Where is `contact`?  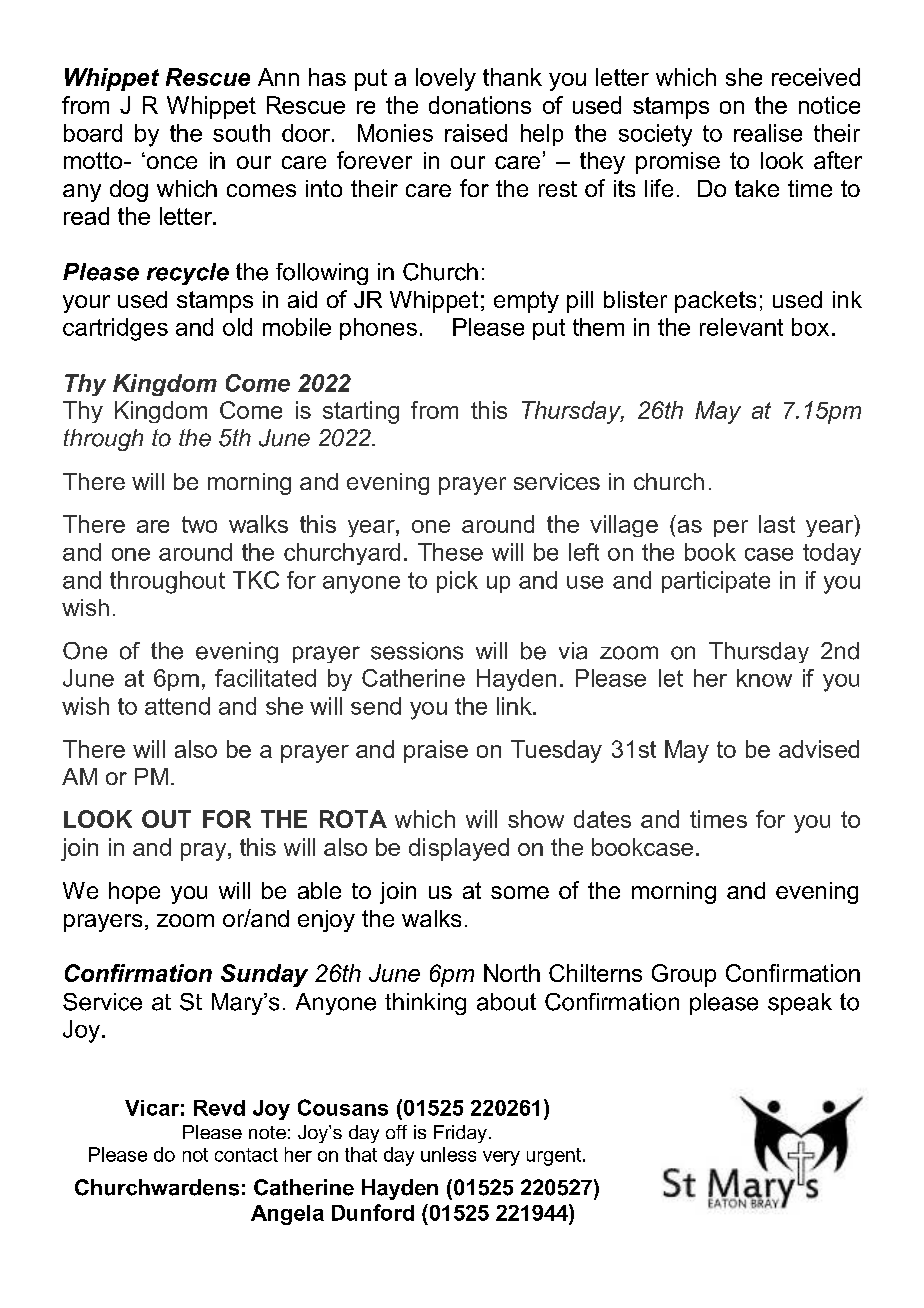 contact is located at coordinates (246, 1155).
